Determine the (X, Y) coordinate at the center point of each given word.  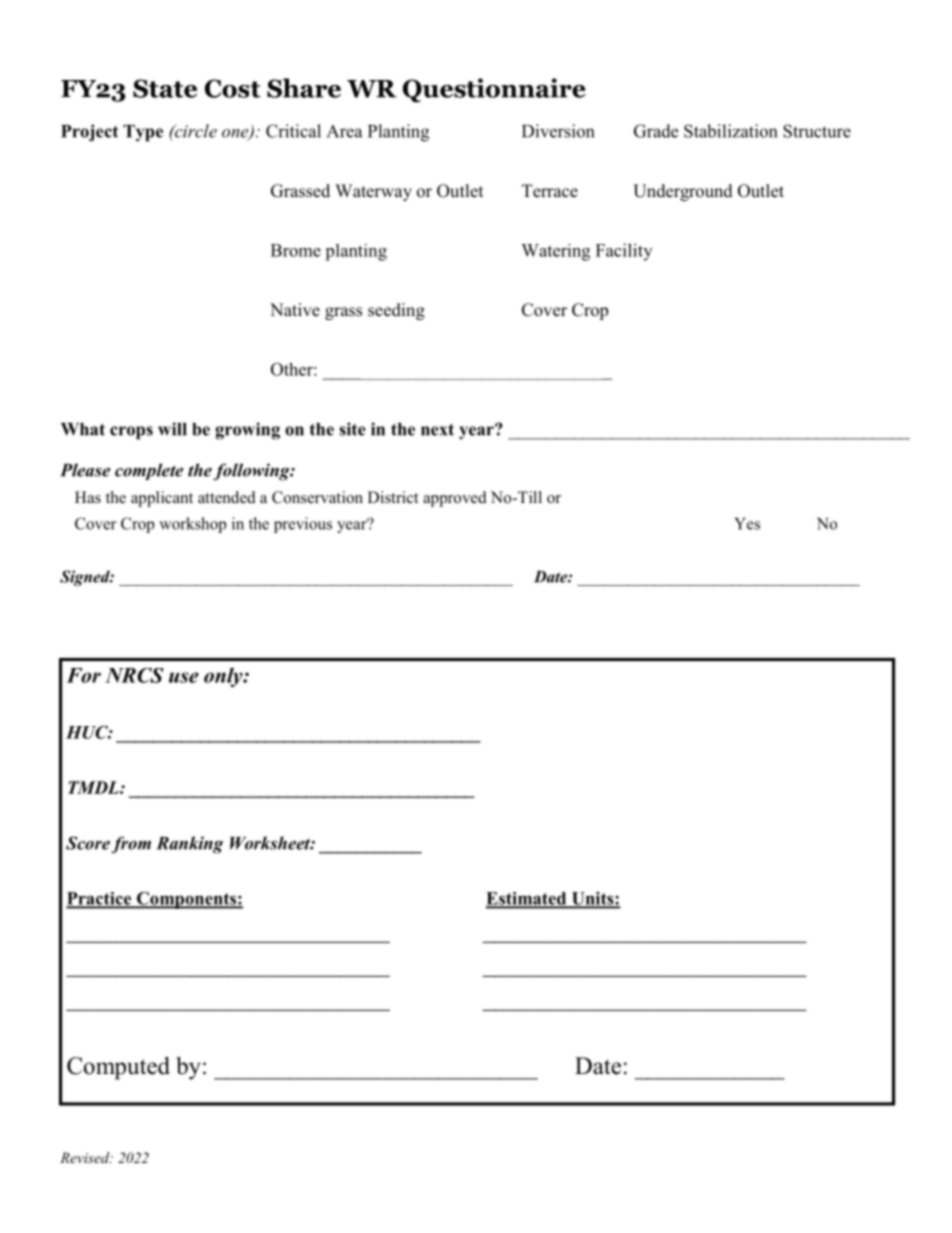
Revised (86, 1157)
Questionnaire (494, 90)
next (437, 430)
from (131, 845)
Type (143, 133)
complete (149, 471)
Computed (118, 1068)
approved (455, 499)
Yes (747, 524)
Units (592, 899)
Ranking (190, 845)
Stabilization (730, 131)
